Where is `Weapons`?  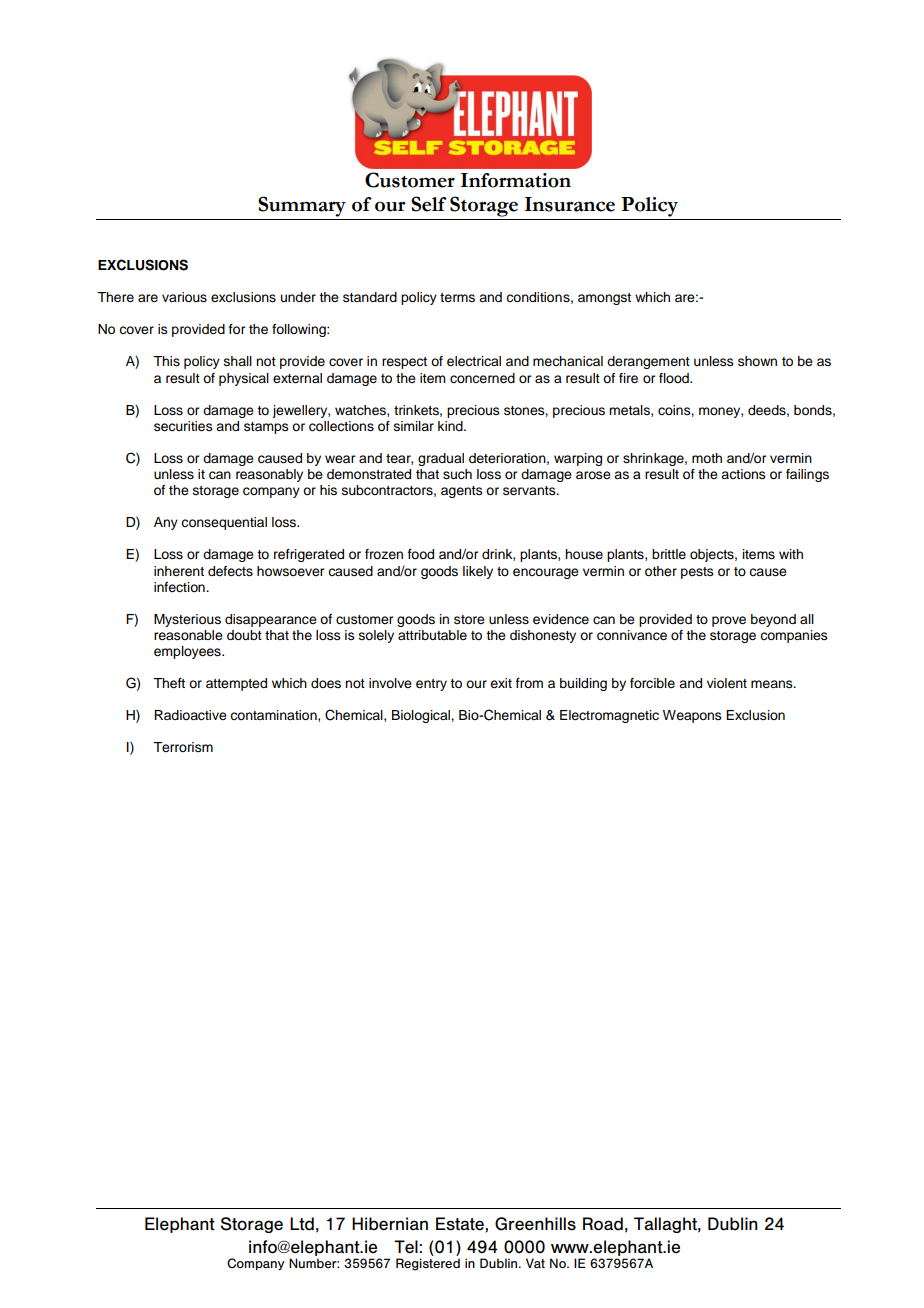 Weapons is located at coordinates (692, 716).
